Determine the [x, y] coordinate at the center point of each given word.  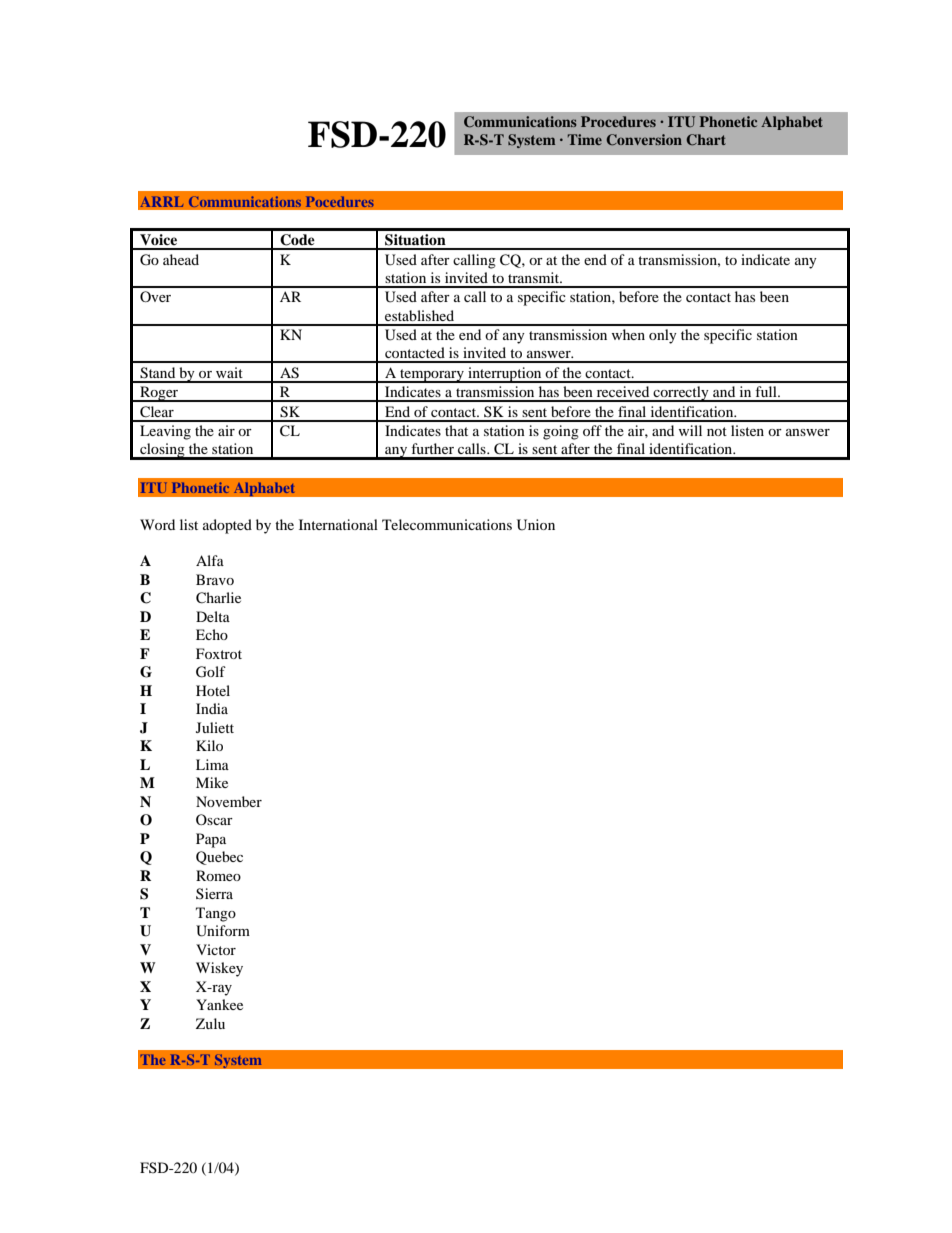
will [690, 430]
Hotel [213, 690]
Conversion [644, 140]
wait [229, 372]
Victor [216, 949]
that [456, 430]
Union [536, 525]
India [212, 708]
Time [584, 139]
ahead [181, 259]
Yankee [219, 1004]
